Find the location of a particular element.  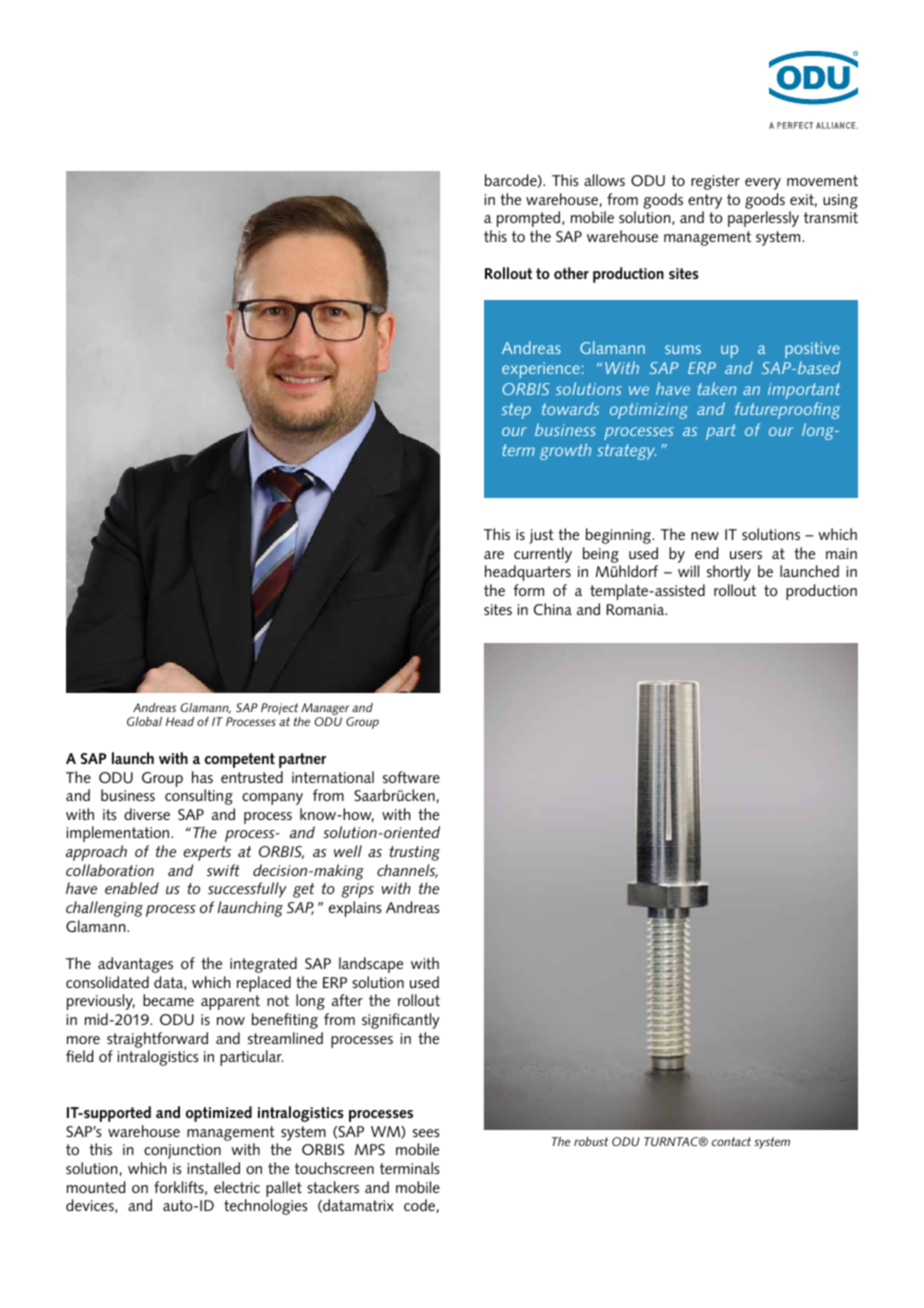

sees is located at coordinates (426, 1133).
